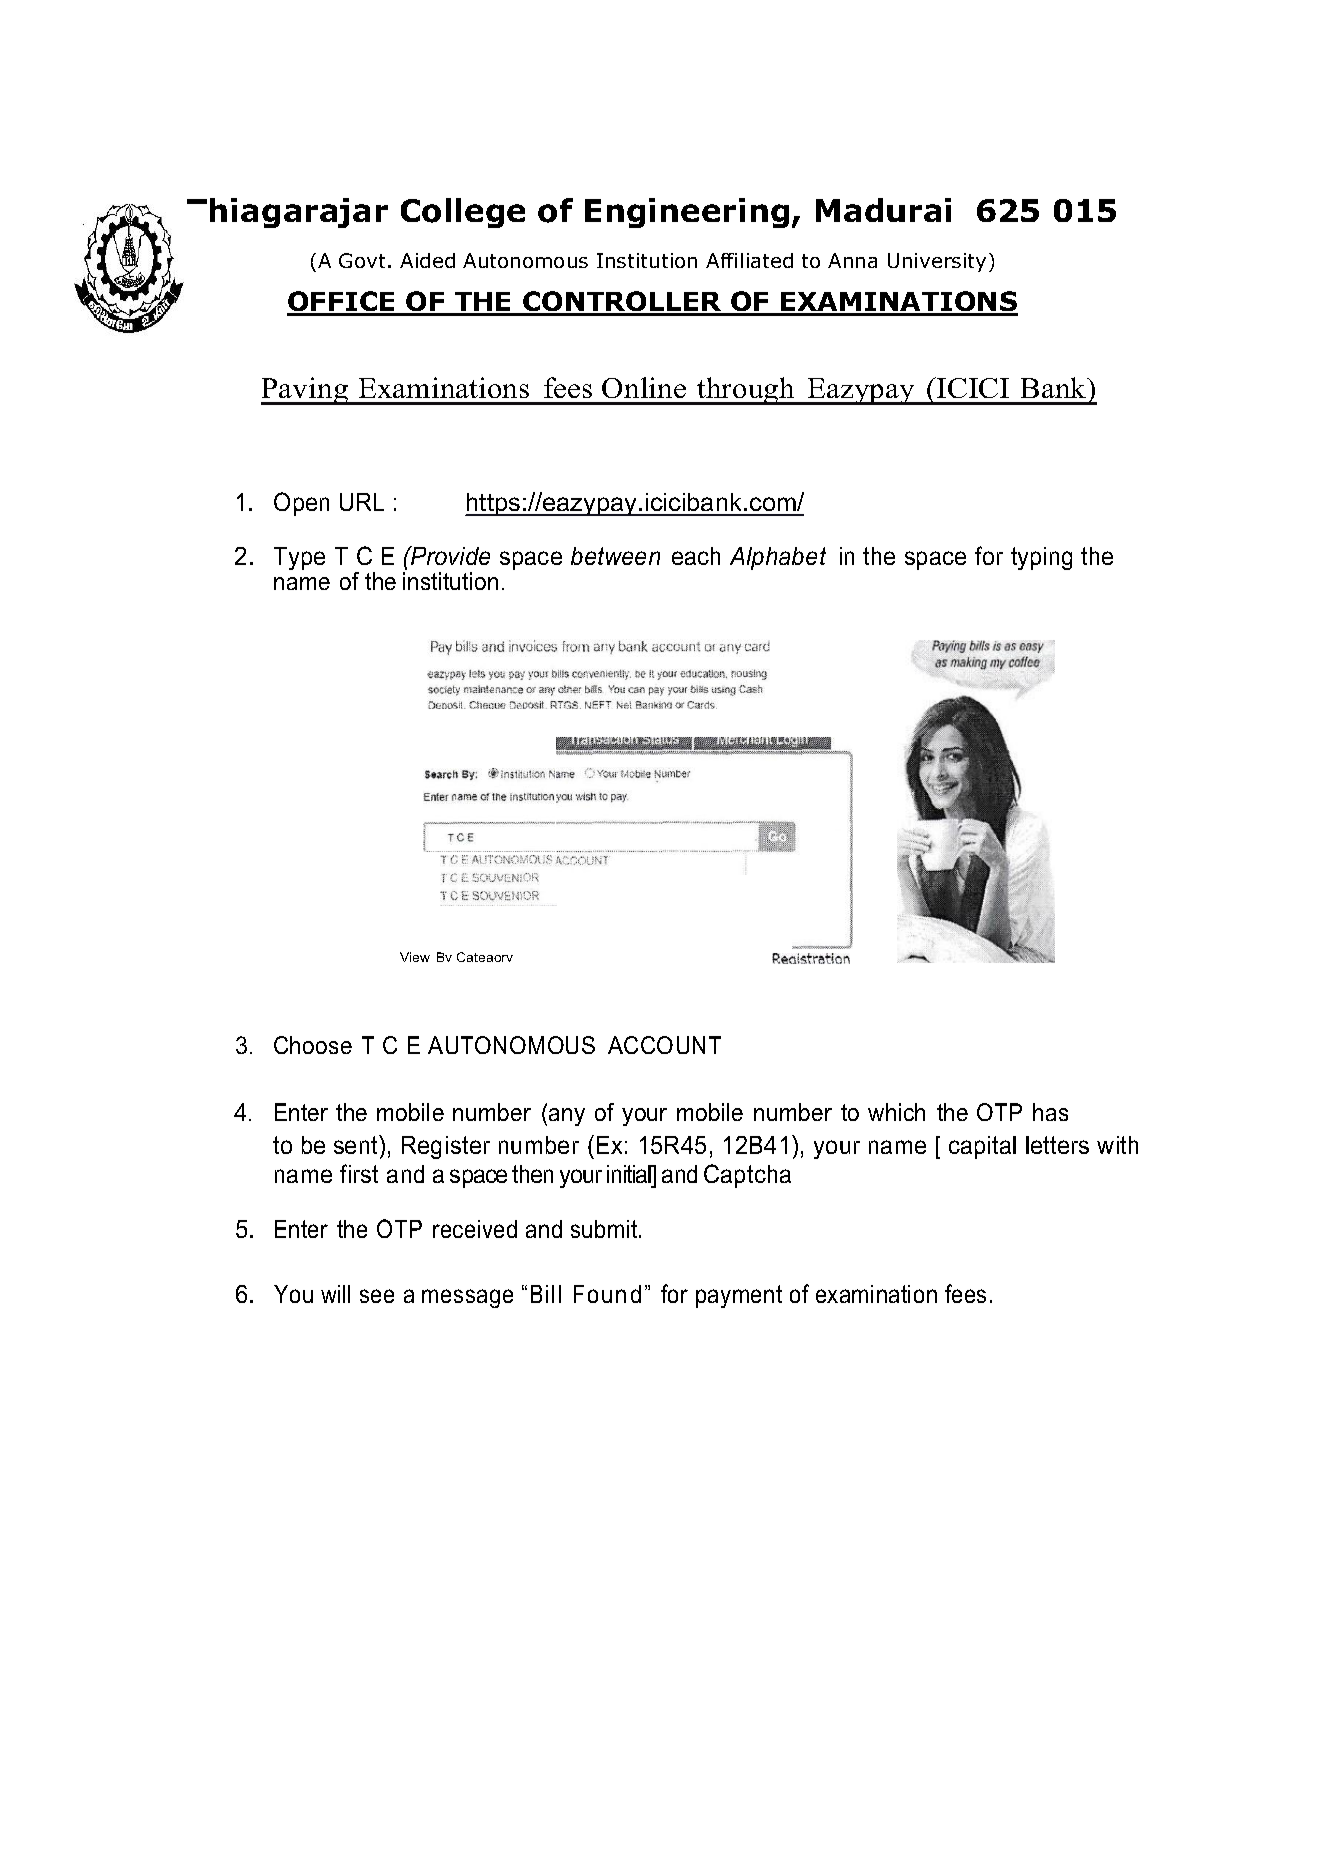 This screenshot has height=1868, width=1321. Describe the element at coordinates (1041, 558) in the screenshot. I see `typing` at that location.
